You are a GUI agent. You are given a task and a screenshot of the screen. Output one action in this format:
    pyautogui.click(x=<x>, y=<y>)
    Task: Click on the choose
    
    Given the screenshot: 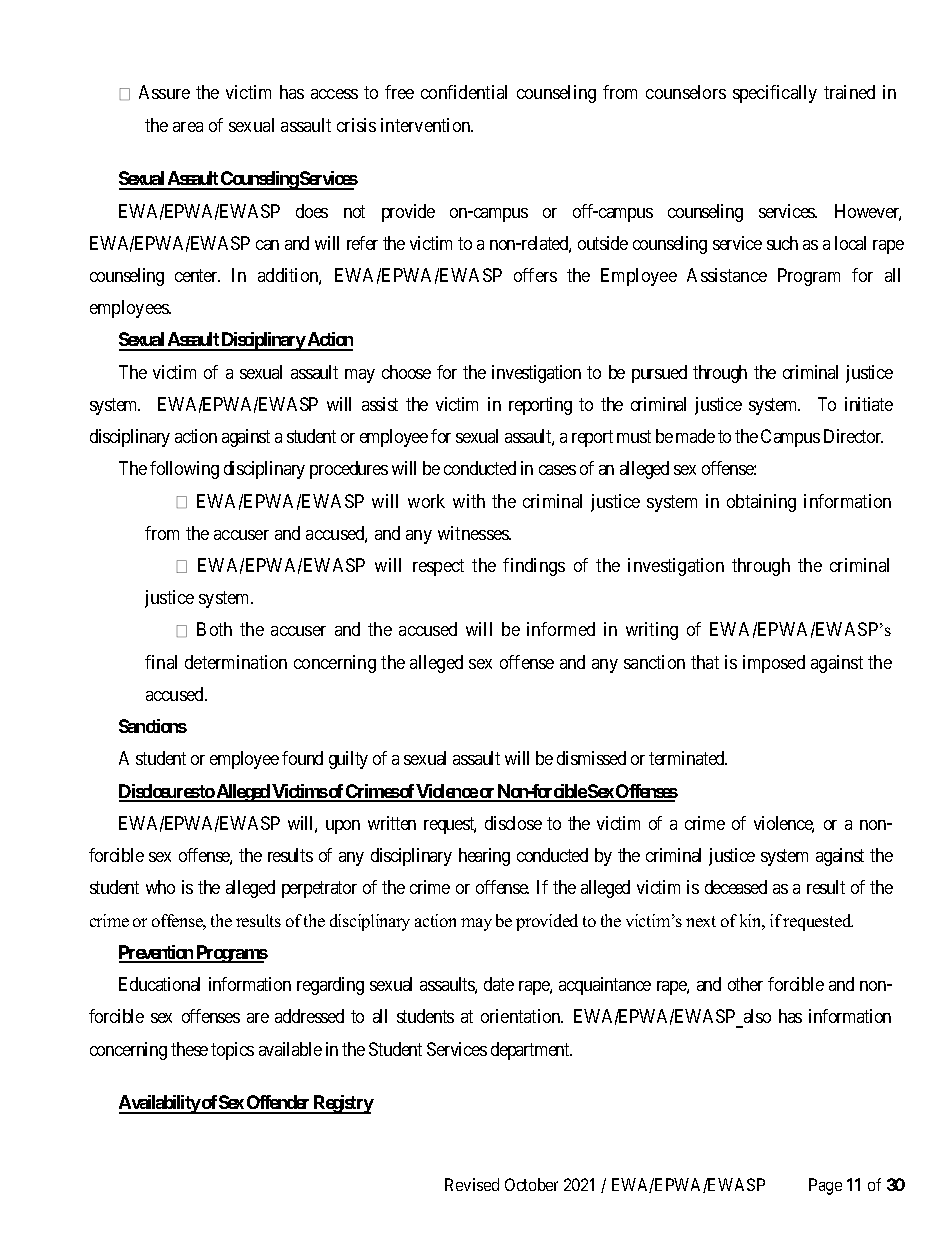 What is the action you would take?
    pyautogui.click(x=406, y=372)
